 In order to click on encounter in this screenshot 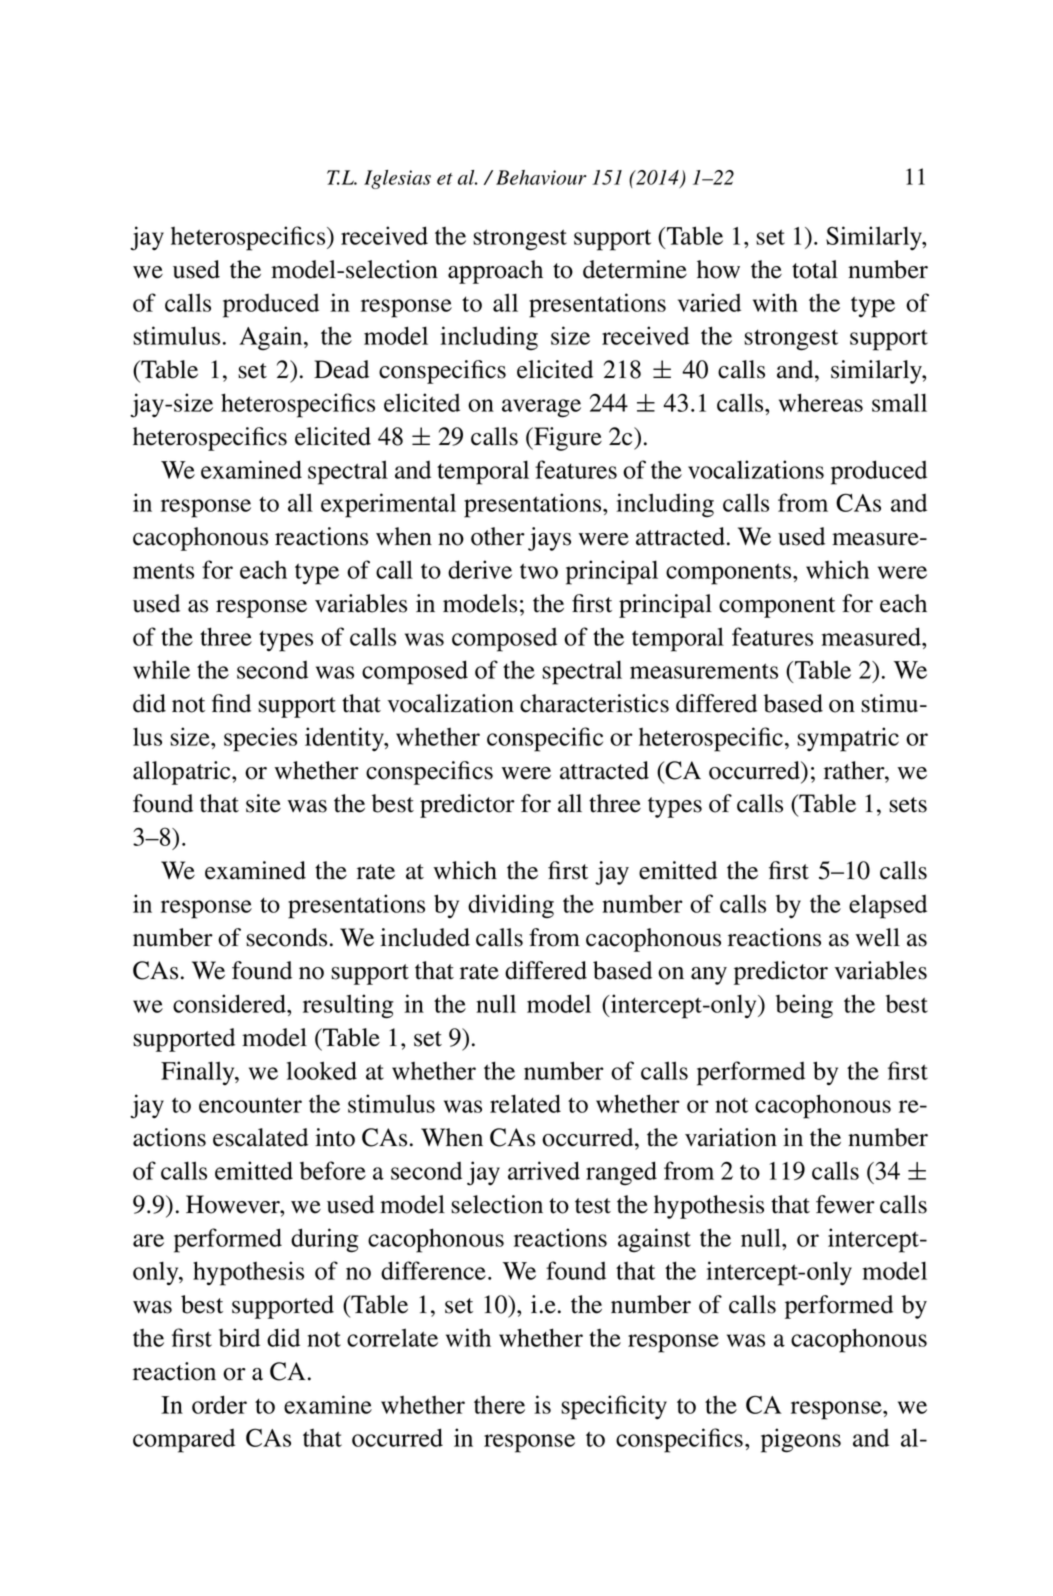, I will do `click(250, 1105)`.
